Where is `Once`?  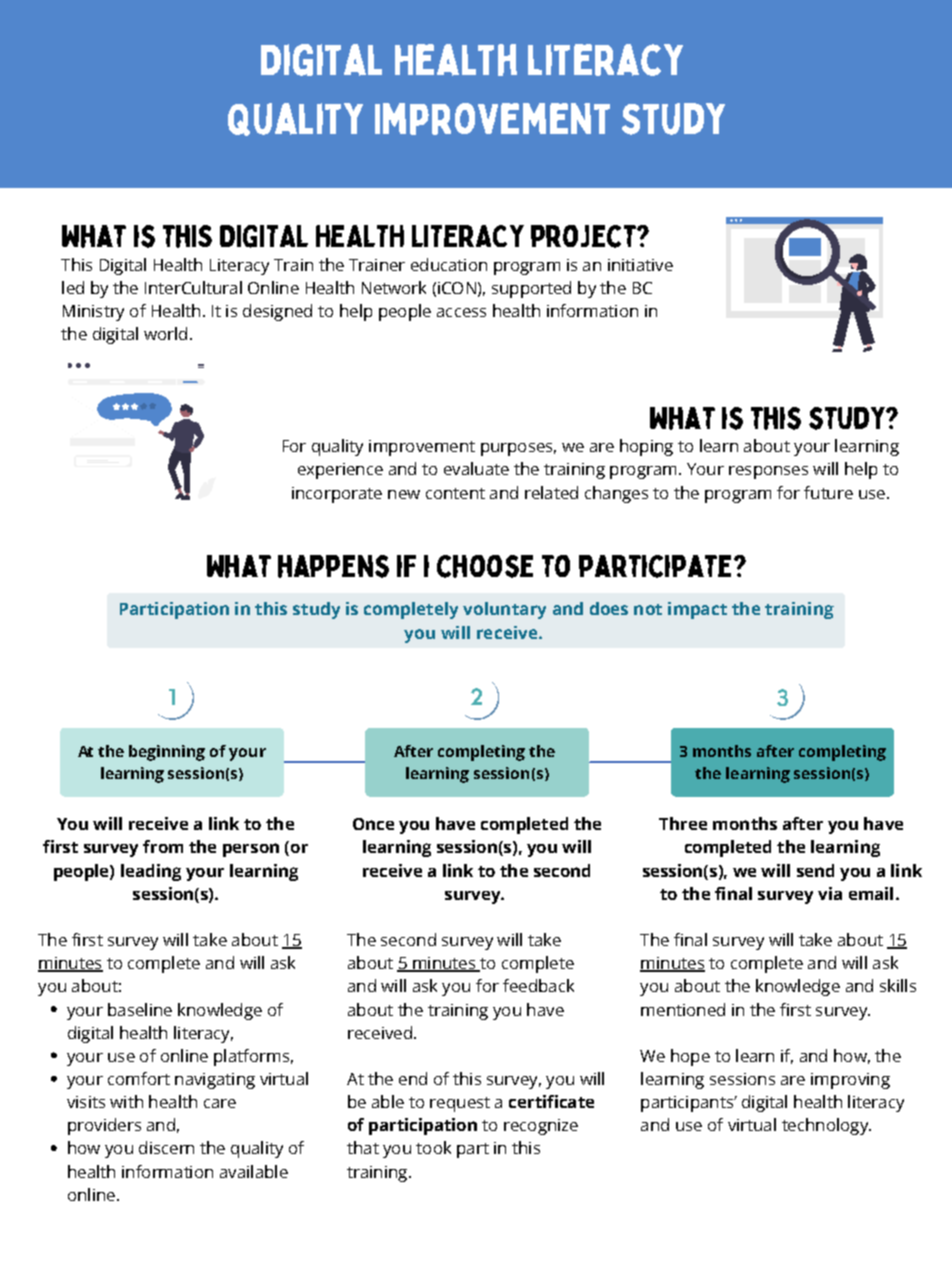 Once is located at coordinates (373, 824).
